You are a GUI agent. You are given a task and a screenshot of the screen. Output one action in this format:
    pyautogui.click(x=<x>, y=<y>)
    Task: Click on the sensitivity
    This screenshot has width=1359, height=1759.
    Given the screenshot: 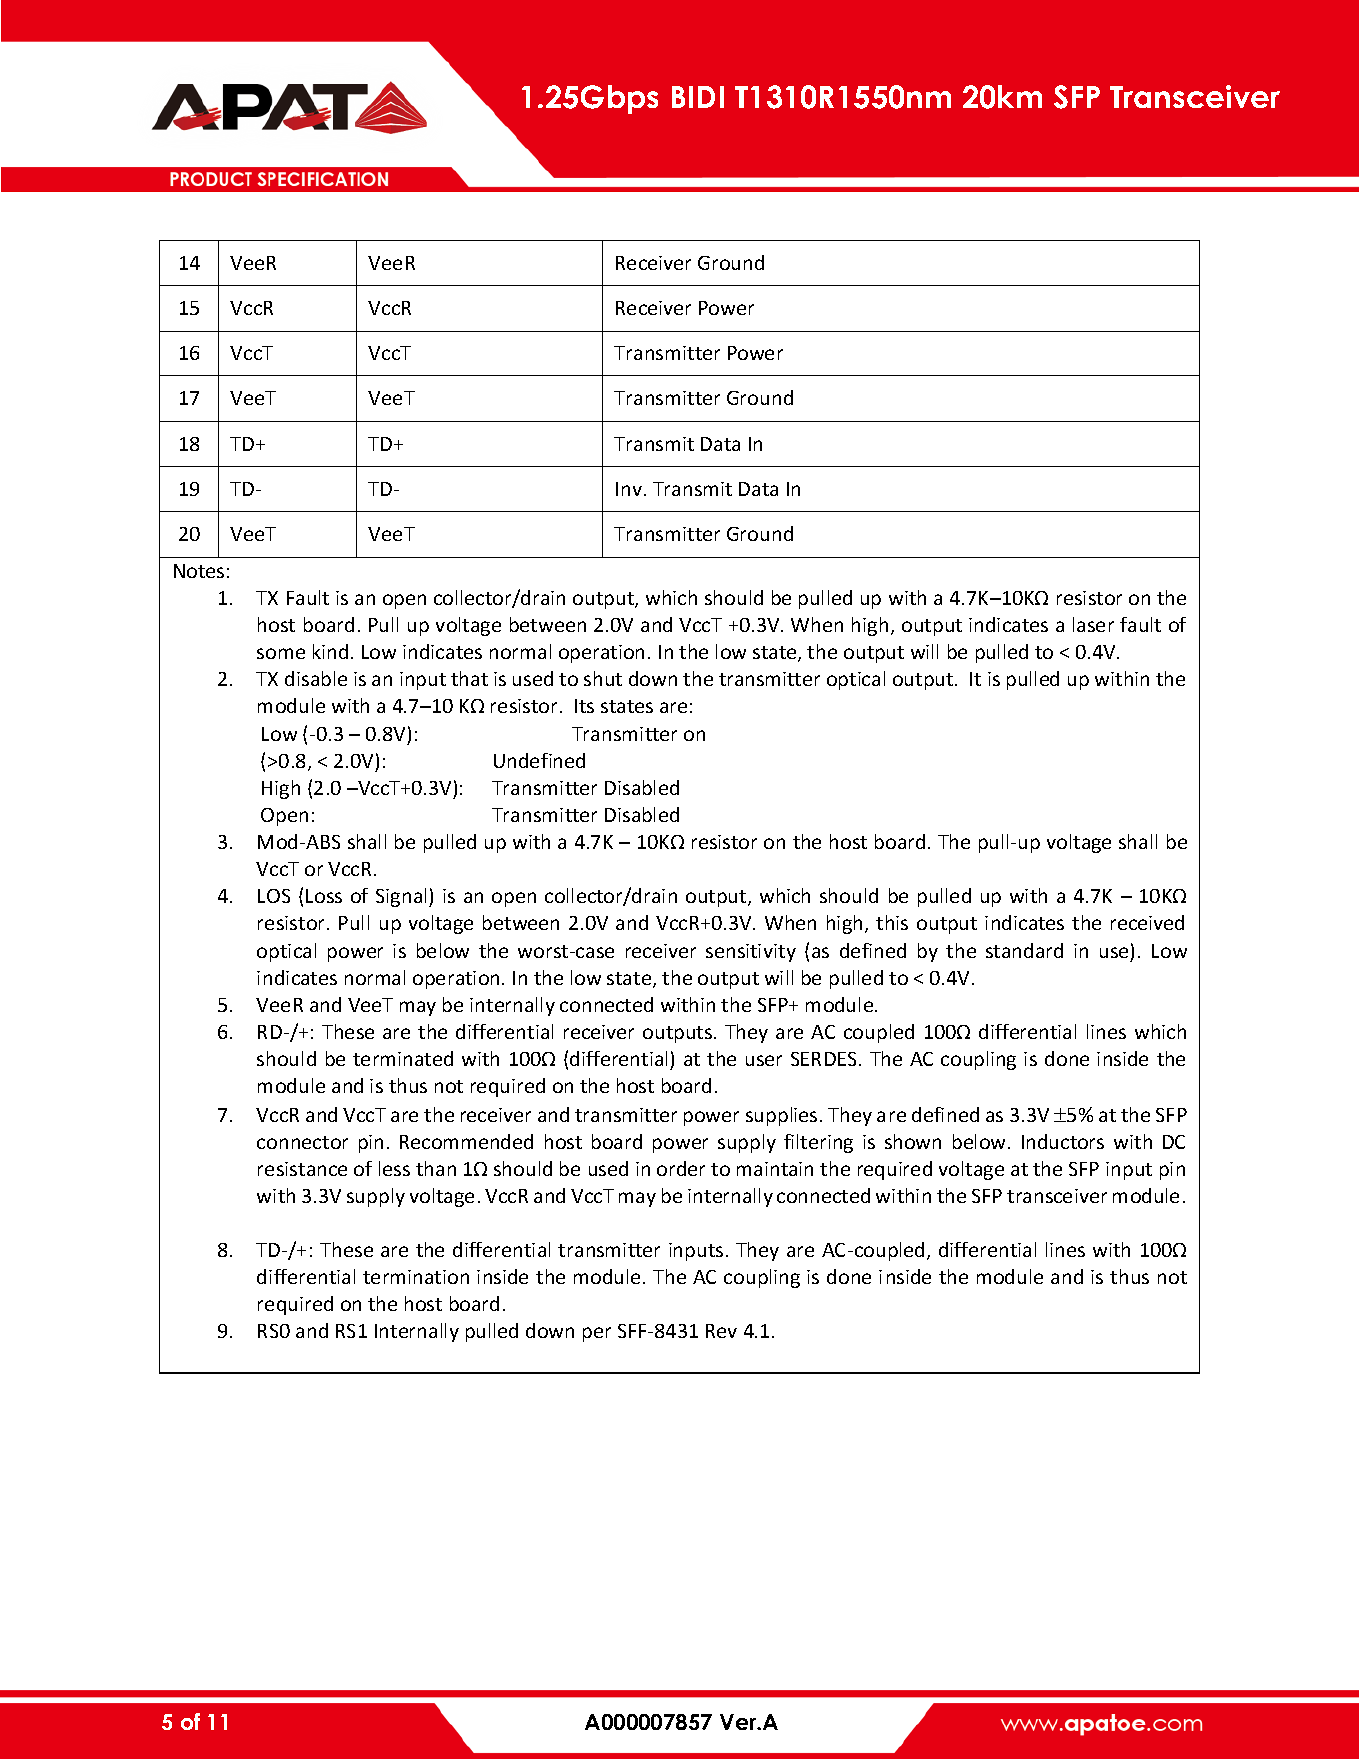 What is the action you would take?
    pyautogui.click(x=751, y=953)
